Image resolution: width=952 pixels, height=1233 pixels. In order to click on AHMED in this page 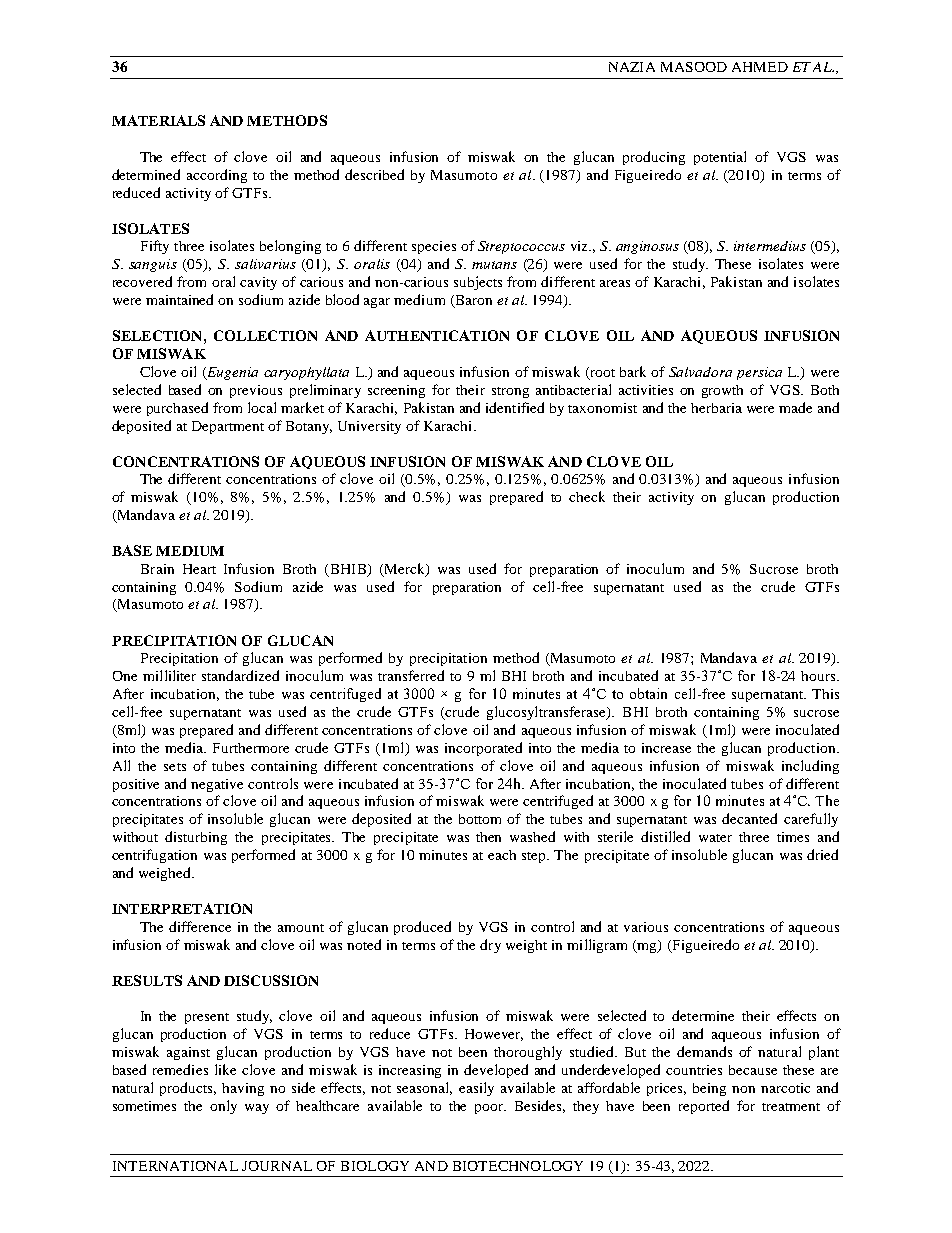, I will do `click(760, 67)`.
